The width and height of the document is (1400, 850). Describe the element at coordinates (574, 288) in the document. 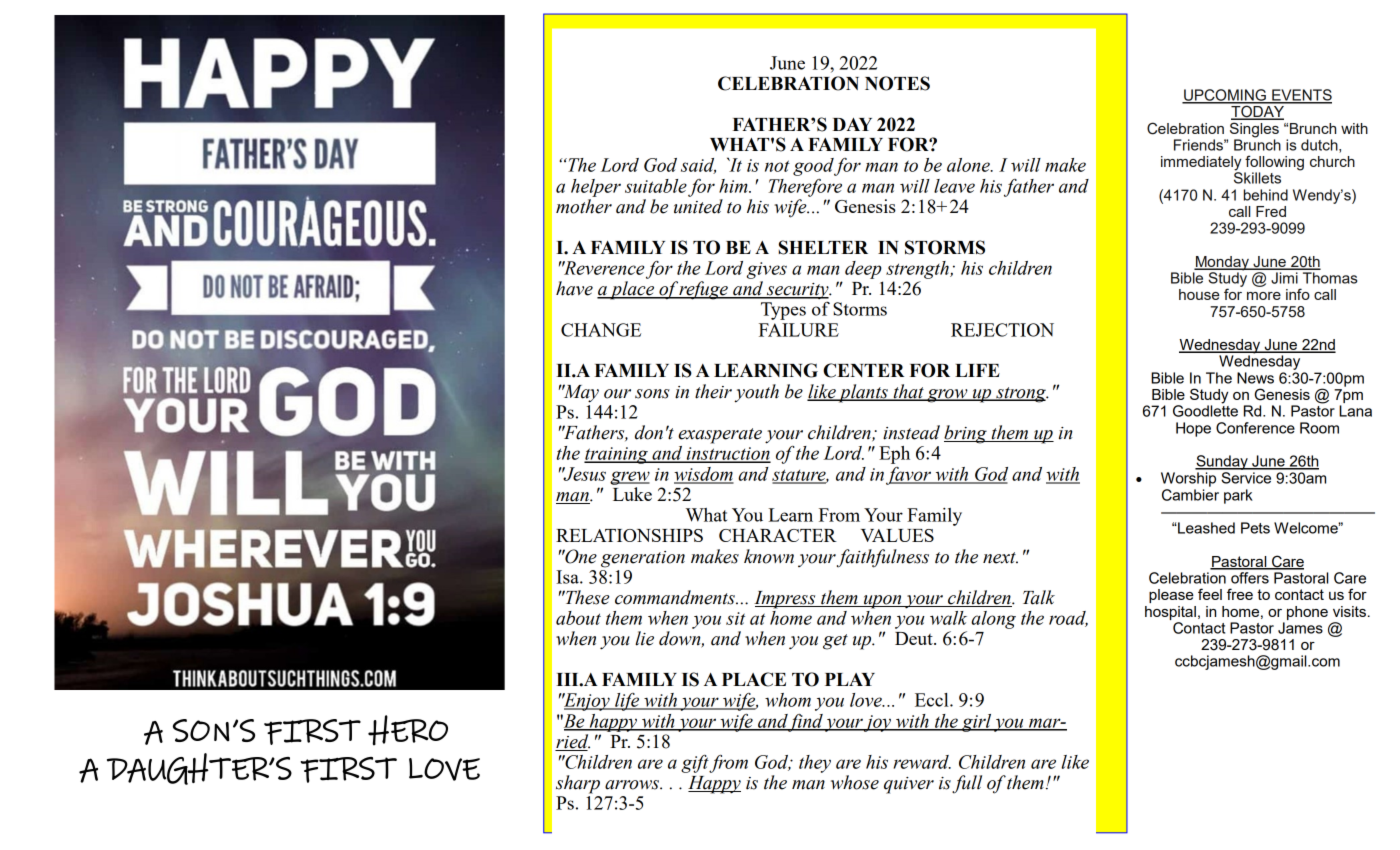

I see `have` at that location.
